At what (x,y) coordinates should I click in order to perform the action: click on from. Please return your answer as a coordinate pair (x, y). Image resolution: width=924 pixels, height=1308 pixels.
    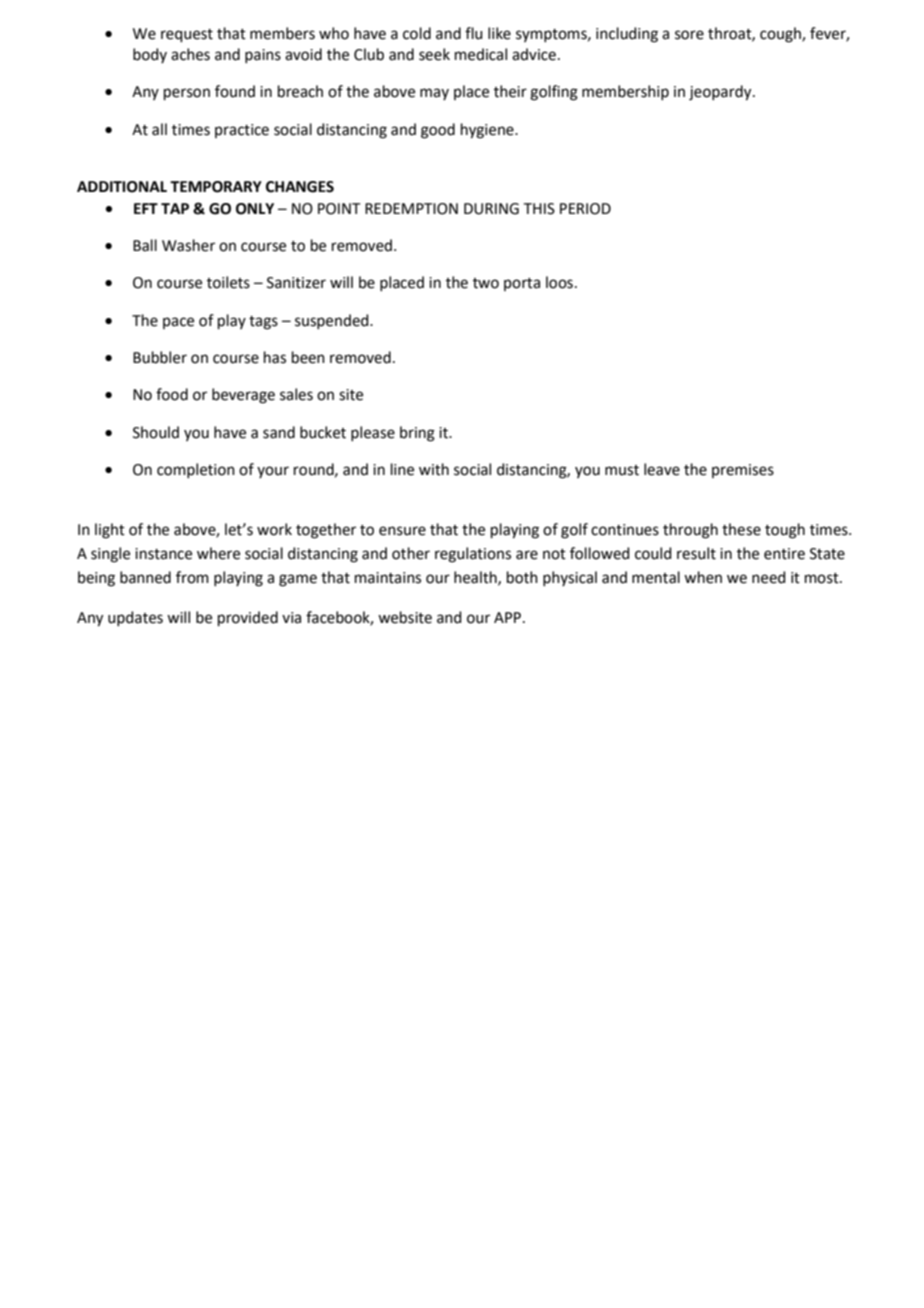
    Looking at the image, I should click on (192, 577).
